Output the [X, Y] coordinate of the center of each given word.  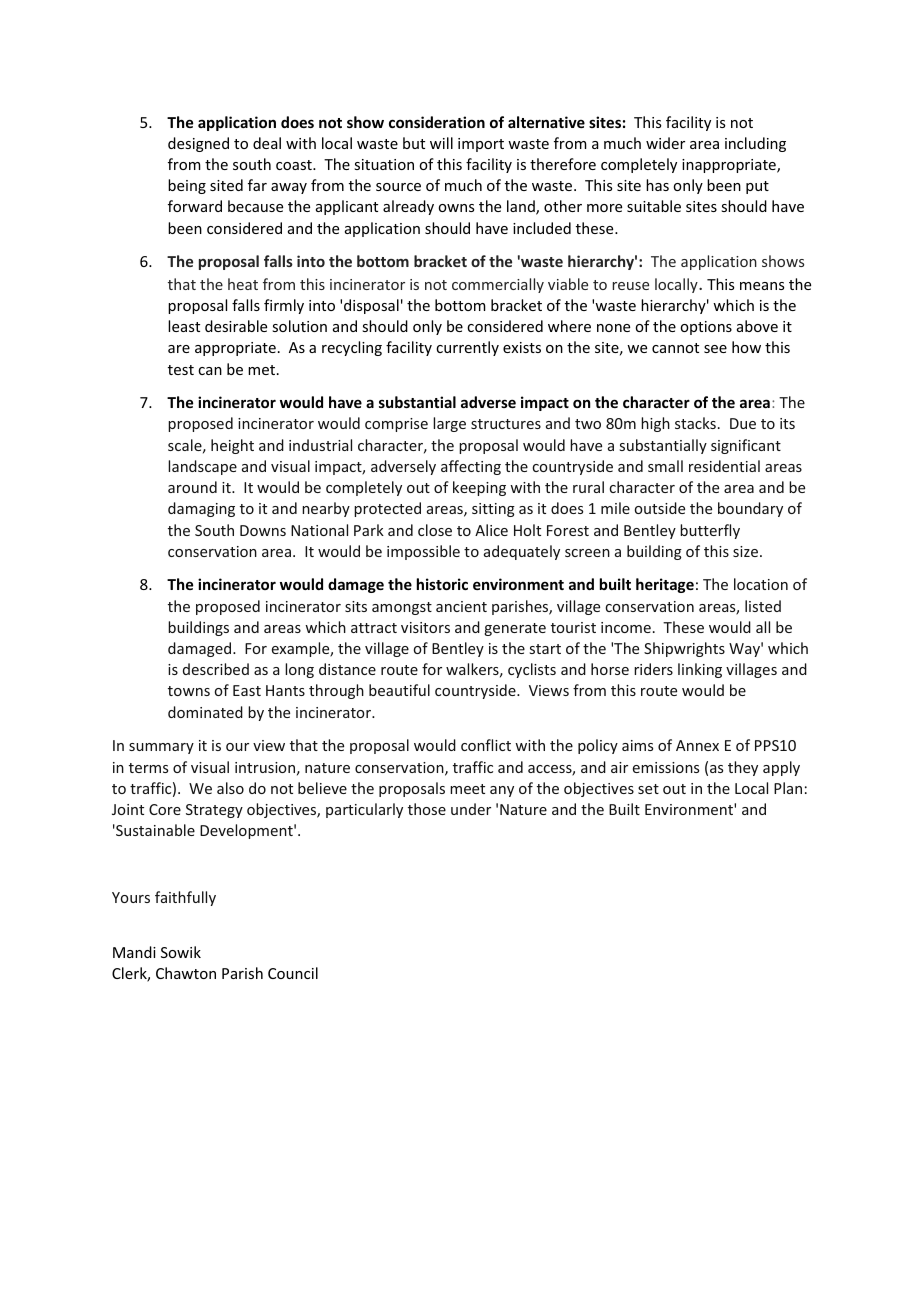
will [441, 143]
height [232, 446]
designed [198, 144]
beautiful [399, 690]
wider [665, 143]
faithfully [185, 898]
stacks [695, 423]
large [449, 424]
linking [700, 670]
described [216, 669]
